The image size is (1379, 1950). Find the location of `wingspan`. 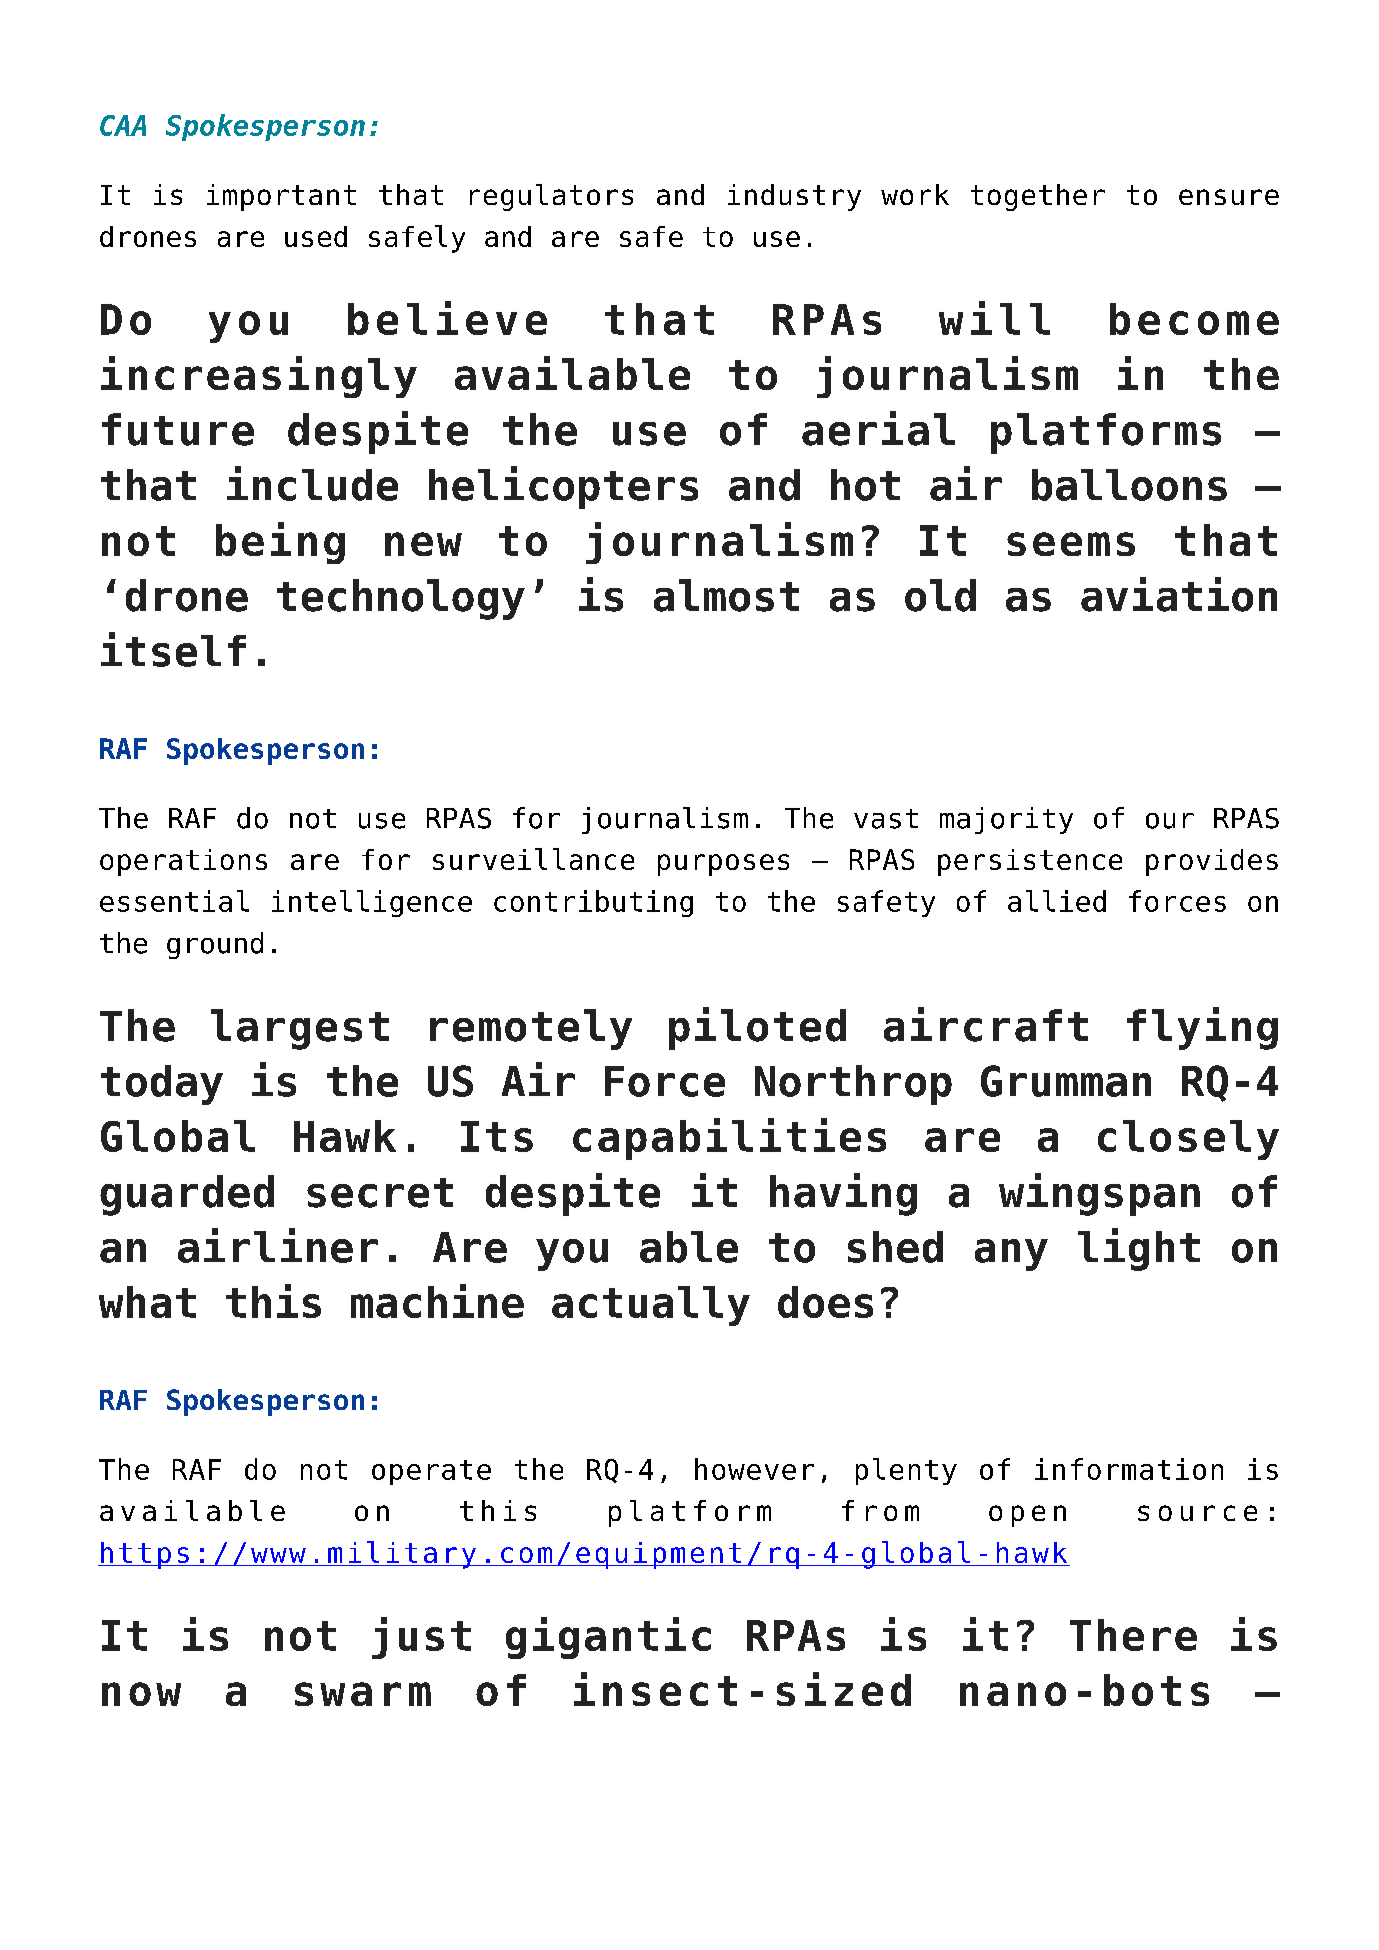

wingspan is located at coordinates (1099, 1194).
